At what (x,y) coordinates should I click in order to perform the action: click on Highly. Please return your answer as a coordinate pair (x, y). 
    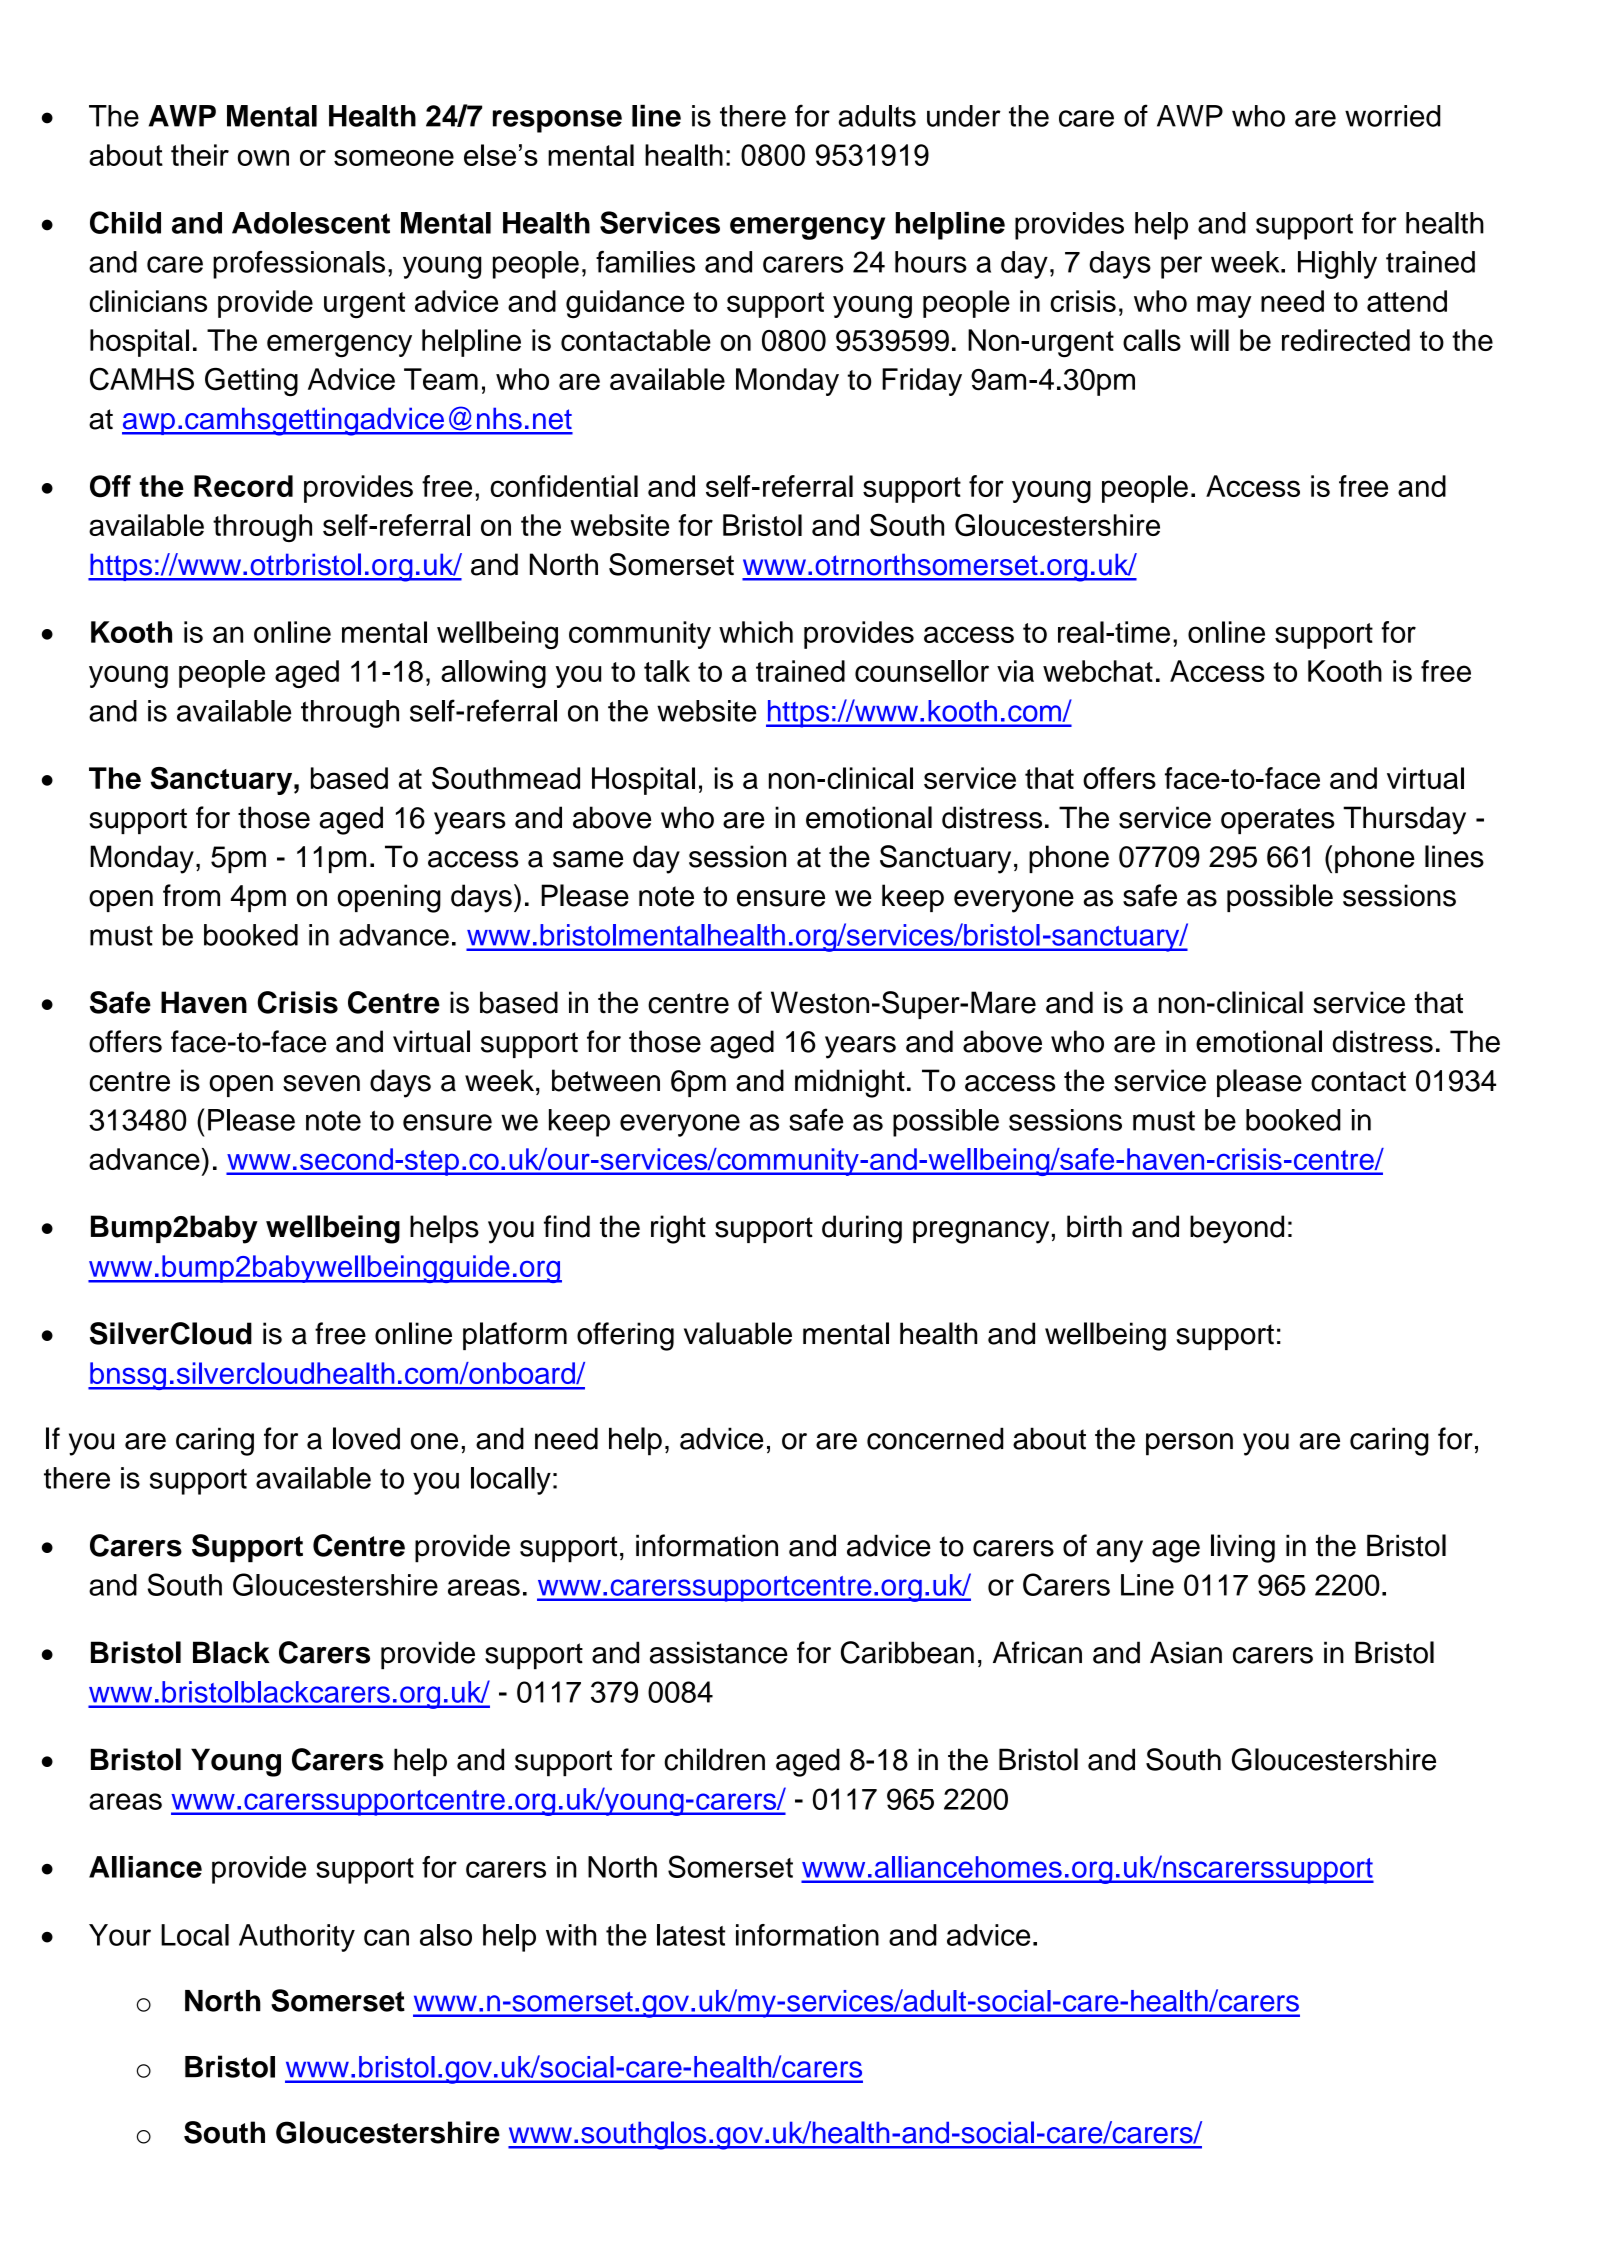
    Looking at the image, I should click on (1337, 265).
